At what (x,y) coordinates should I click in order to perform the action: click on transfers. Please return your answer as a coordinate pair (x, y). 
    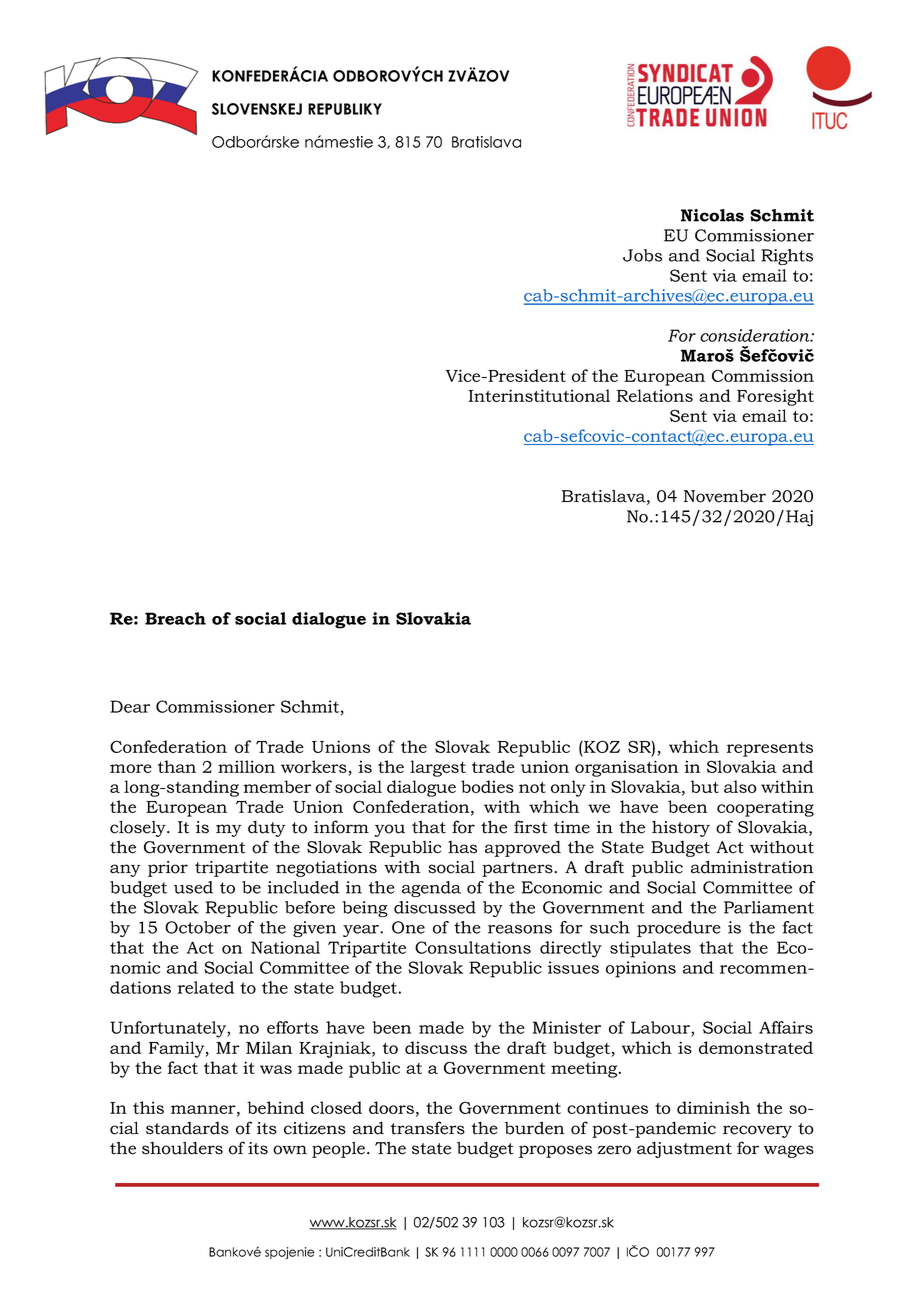
    Looking at the image, I should click on (428, 1128).
